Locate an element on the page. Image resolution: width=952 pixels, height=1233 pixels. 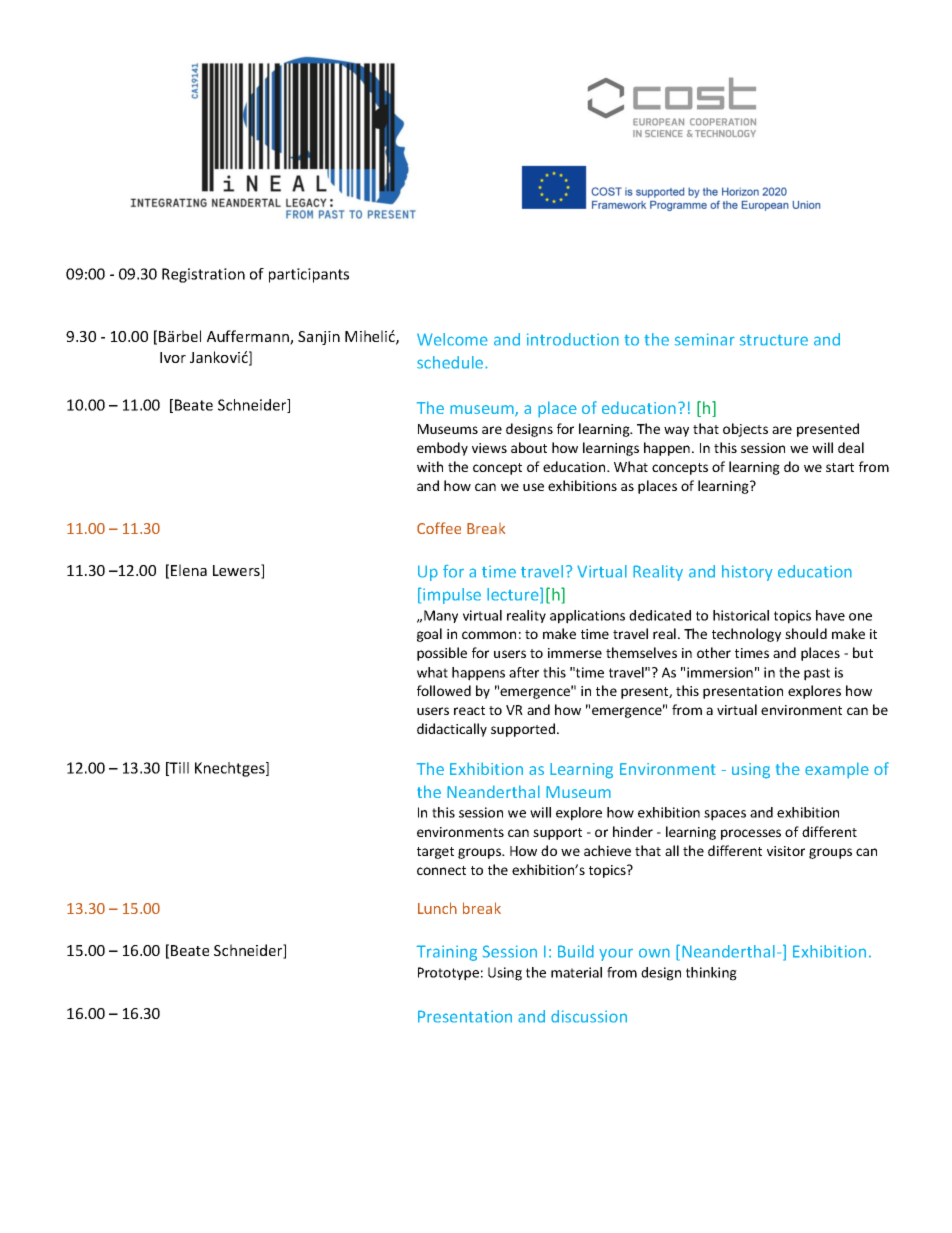
thinking is located at coordinates (711, 974).
